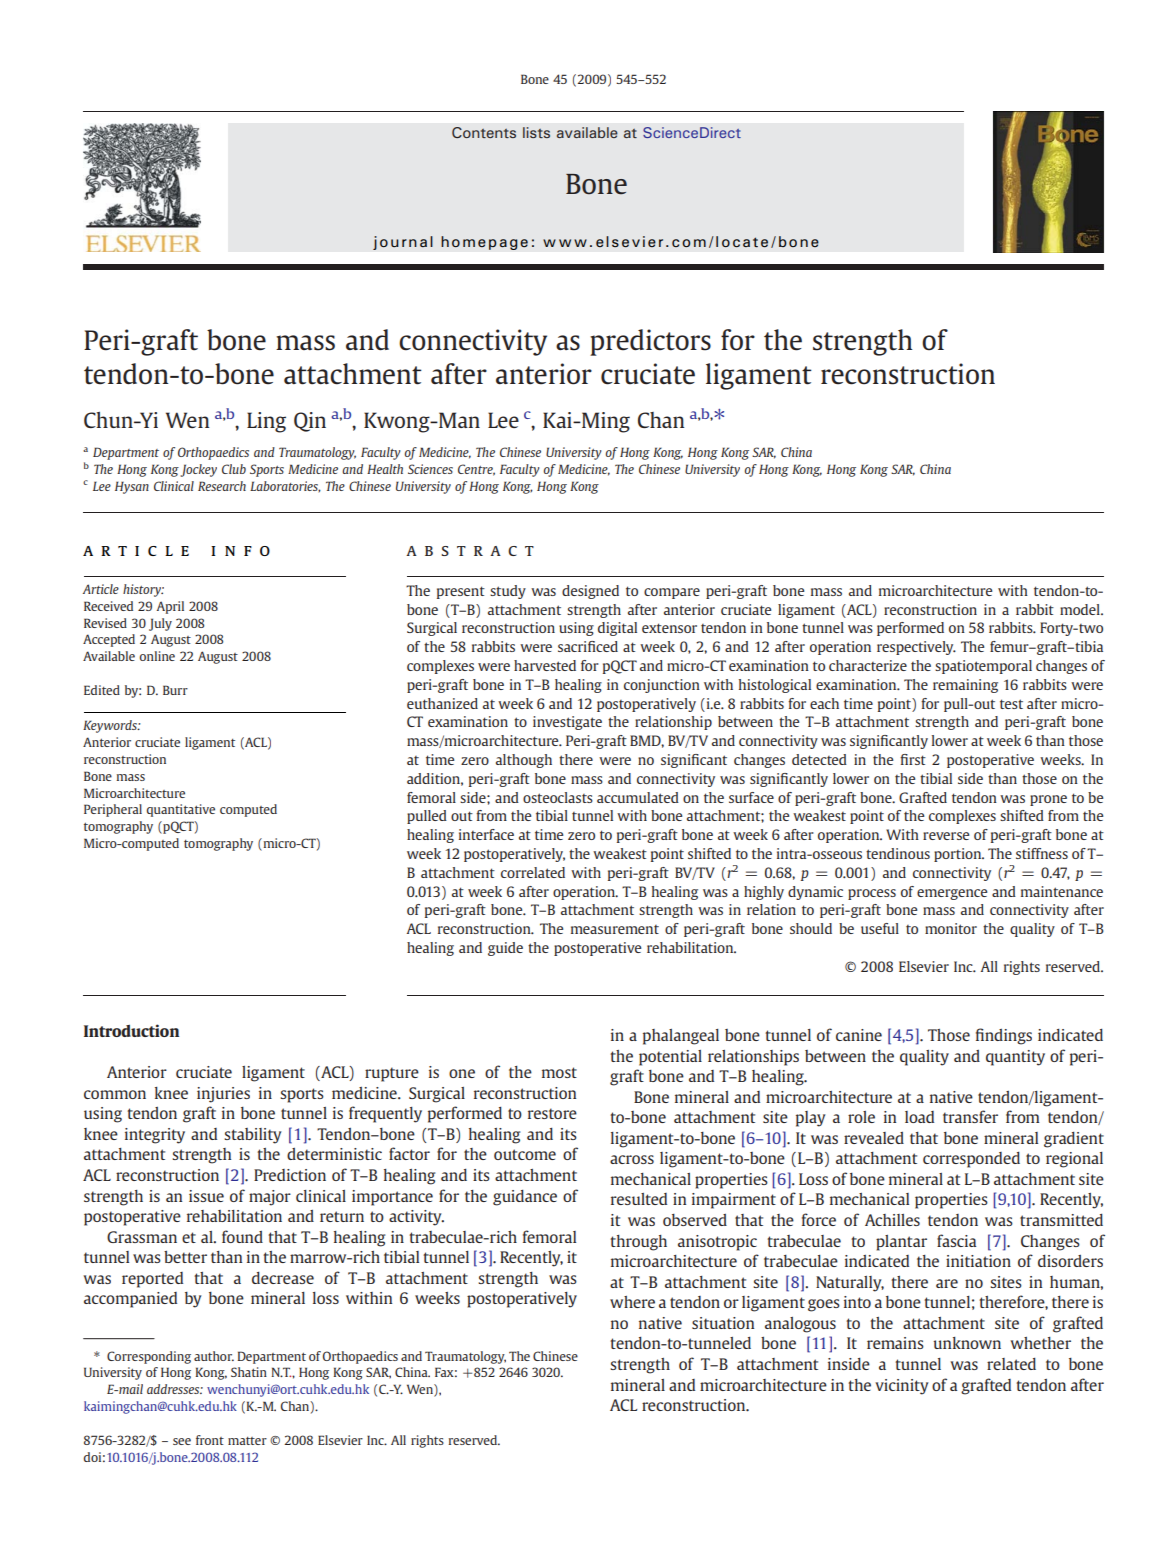 Image resolution: width=1170 pixels, height=1560 pixels. Describe the element at coordinates (650, 342) in the page. I see `predictors` at that location.
